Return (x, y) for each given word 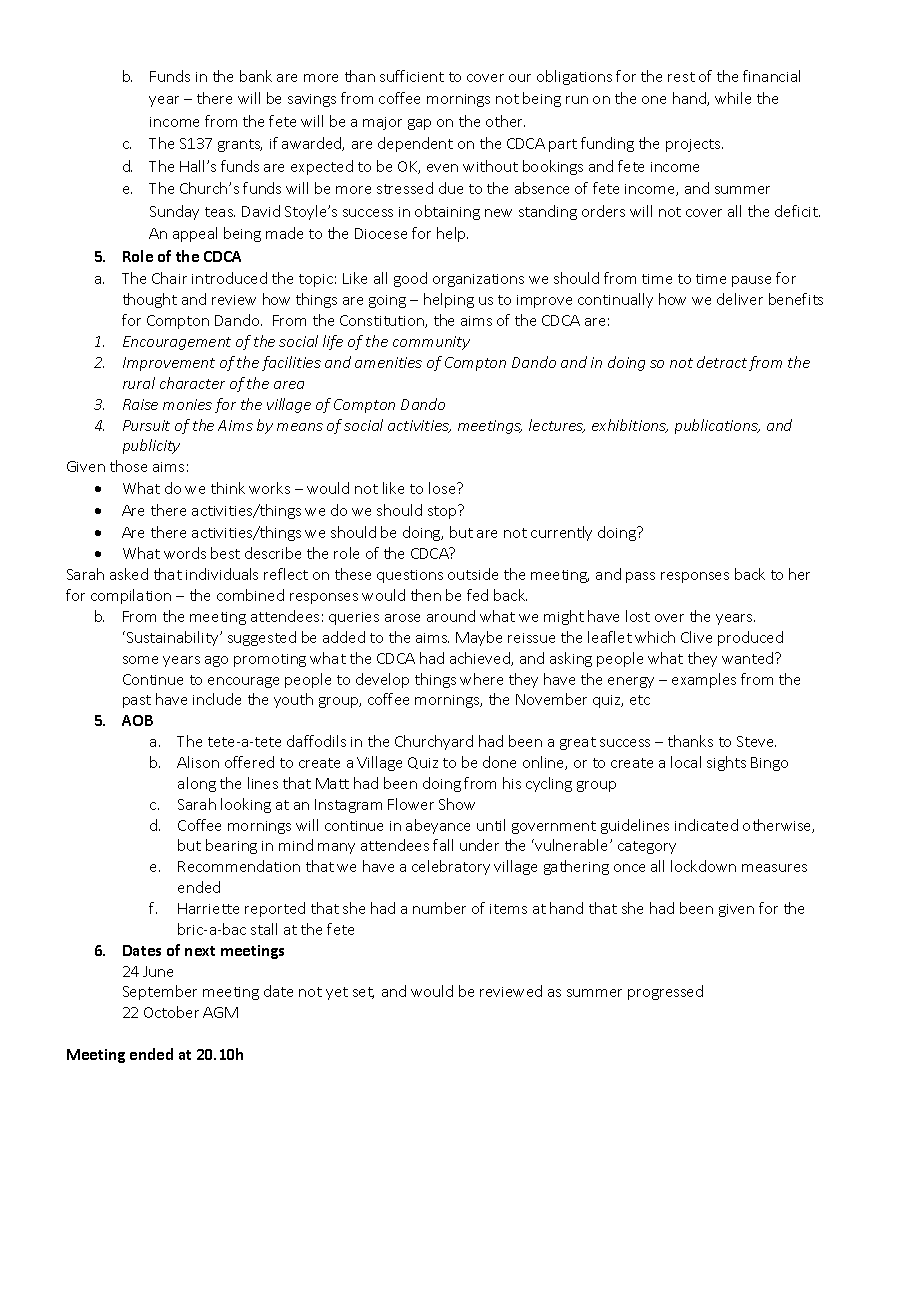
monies (187, 404)
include (217, 699)
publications (717, 426)
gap (419, 124)
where (481, 679)
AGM (220, 1012)
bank (256, 76)
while (733, 98)
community (431, 343)
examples (704, 680)
